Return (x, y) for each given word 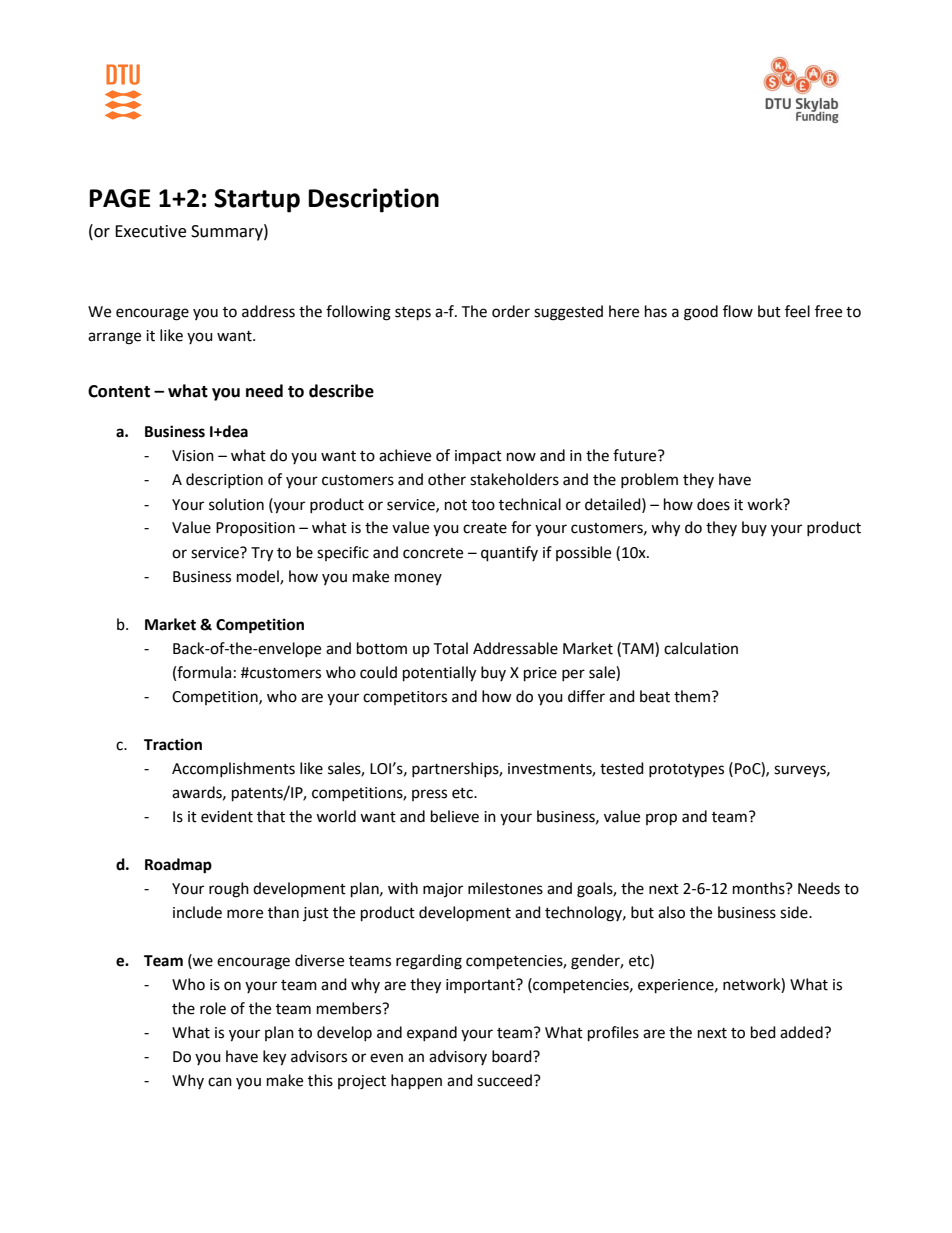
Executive (150, 231)
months (760, 888)
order (511, 311)
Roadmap (178, 866)
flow (738, 311)
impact (478, 457)
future (636, 455)
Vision (193, 456)
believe (455, 816)
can (220, 1082)
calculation (701, 648)
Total (450, 648)
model (259, 577)
